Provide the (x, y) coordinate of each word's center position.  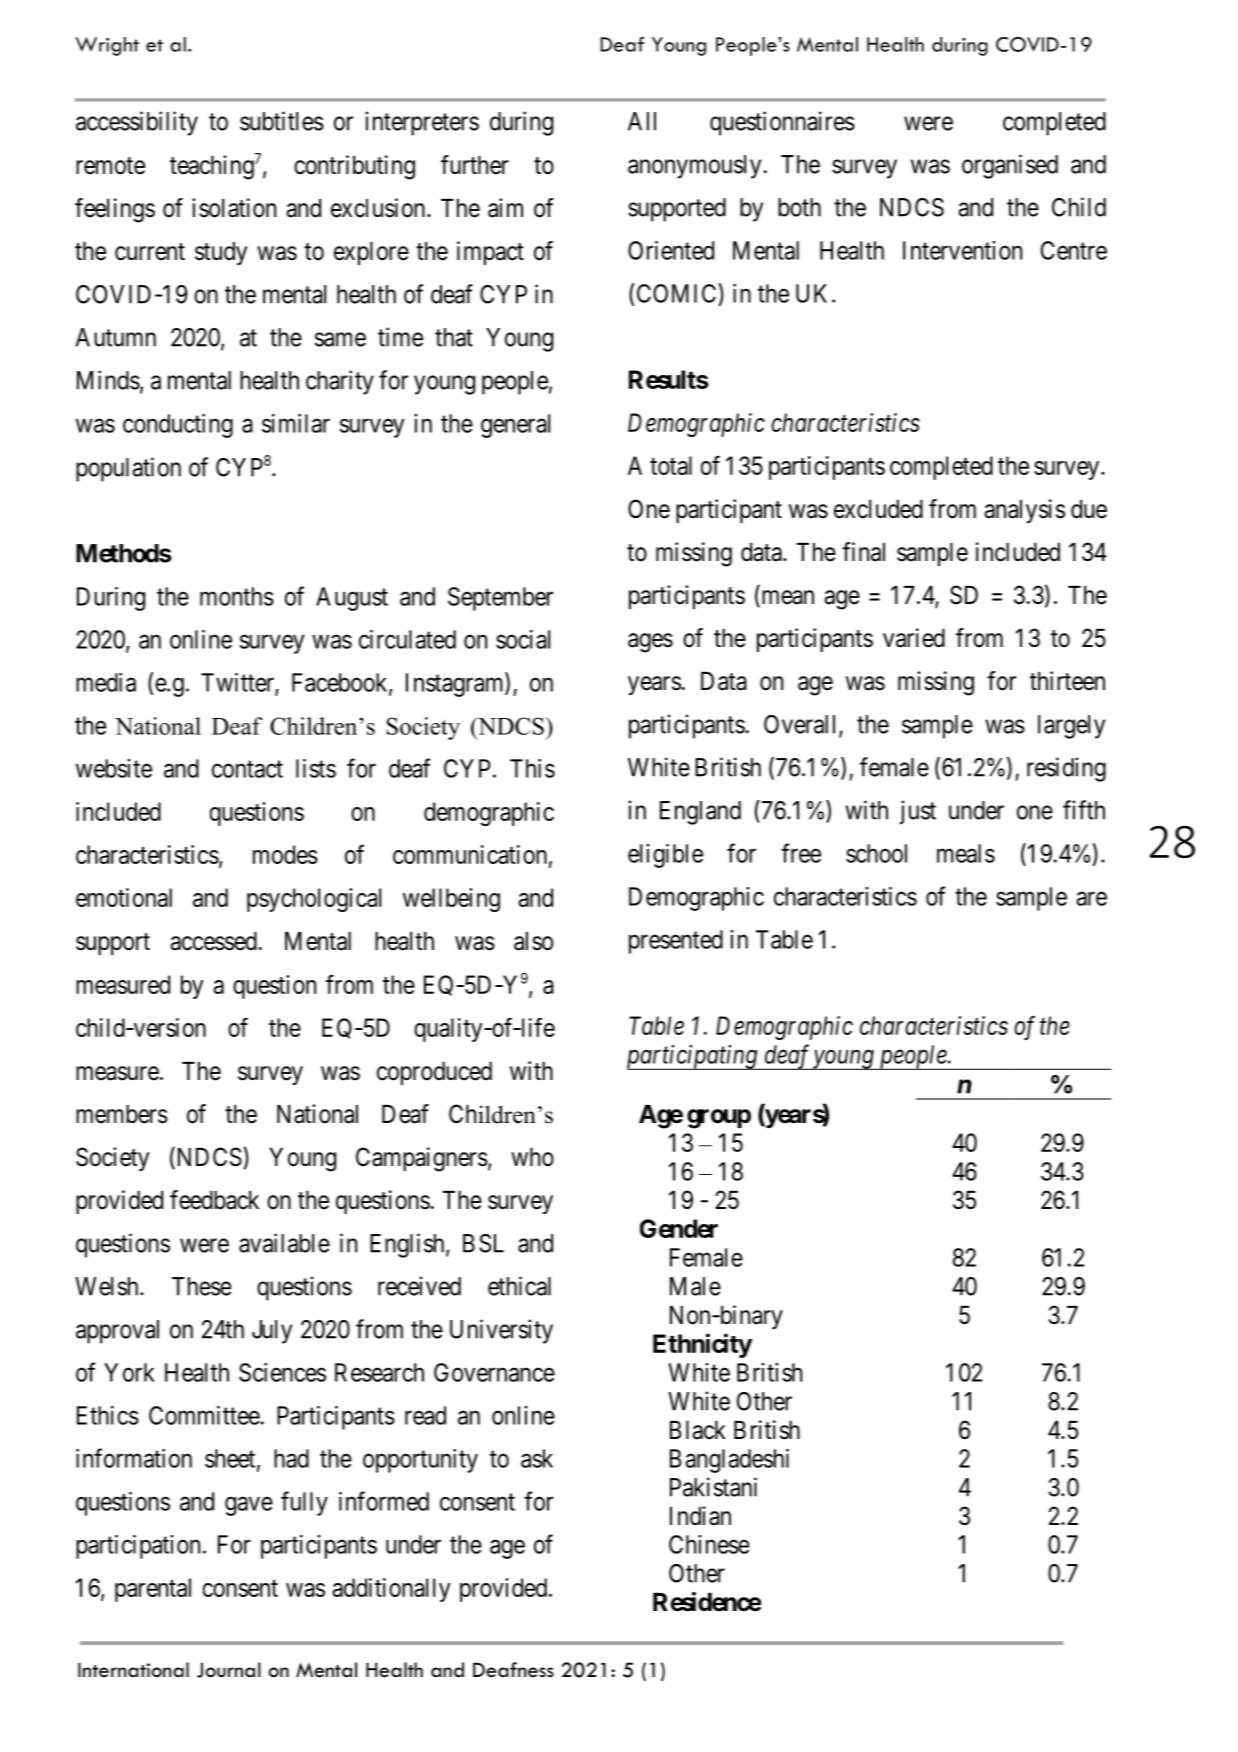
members (122, 1114)
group (719, 1119)
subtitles (282, 121)
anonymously (694, 167)
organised (1010, 166)
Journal (229, 1670)
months (237, 596)
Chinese (709, 1544)
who (532, 1157)
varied (914, 638)
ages (650, 643)
